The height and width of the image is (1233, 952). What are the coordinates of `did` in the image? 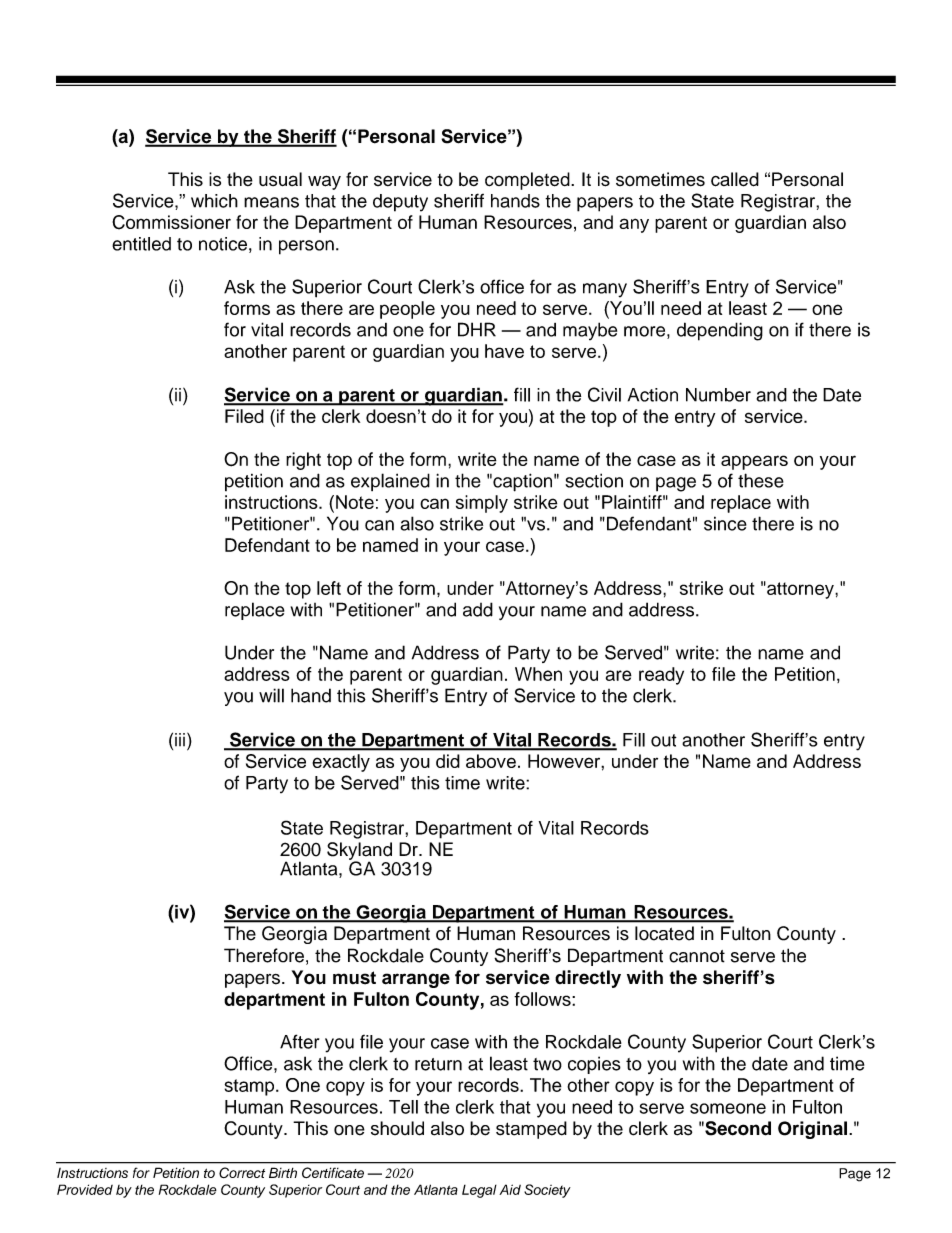 It's located at (448, 761).
